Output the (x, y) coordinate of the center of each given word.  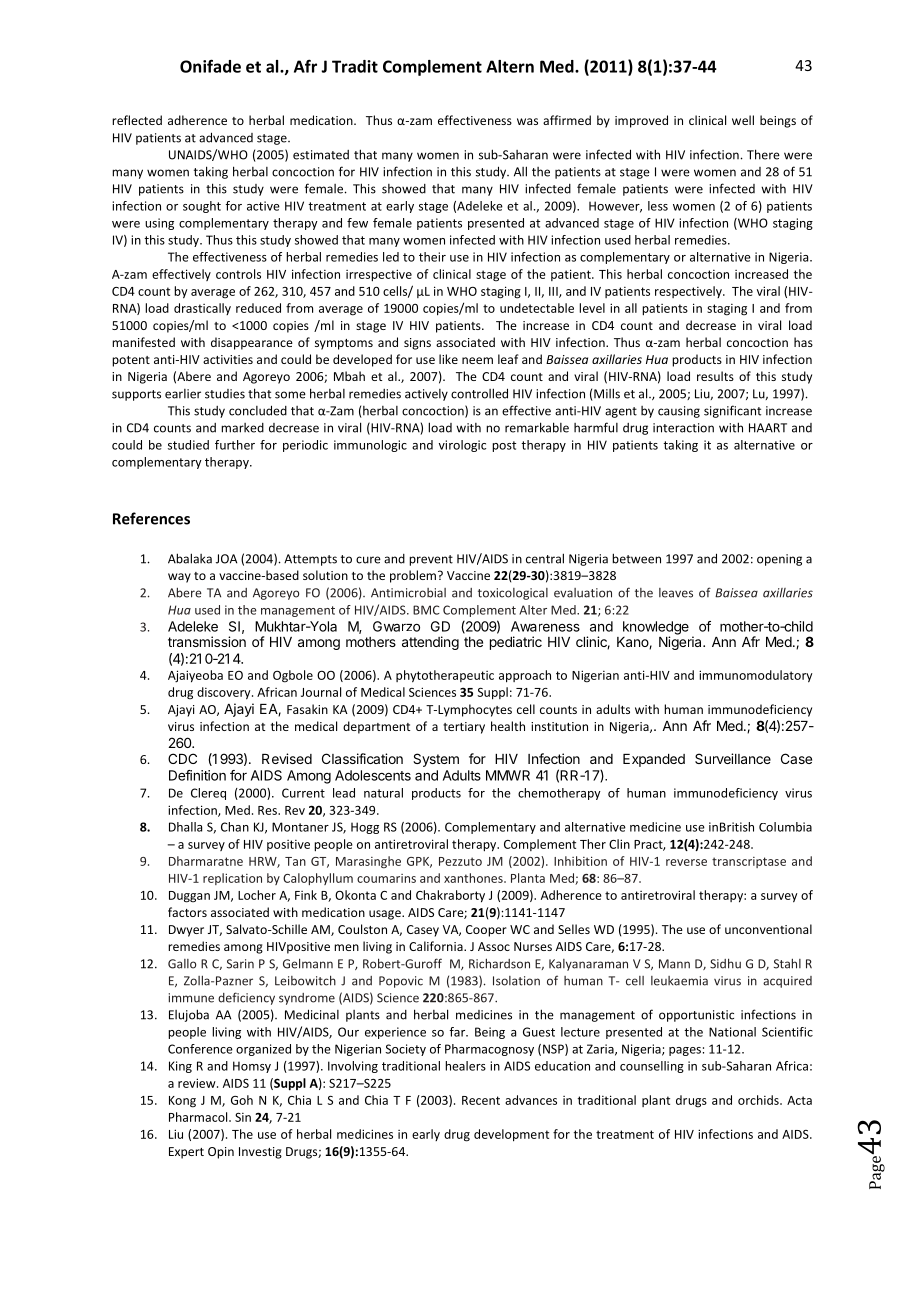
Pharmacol (199, 1117)
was (527, 121)
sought (202, 207)
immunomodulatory (756, 676)
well (743, 120)
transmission (207, 641)
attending (430, 643)
